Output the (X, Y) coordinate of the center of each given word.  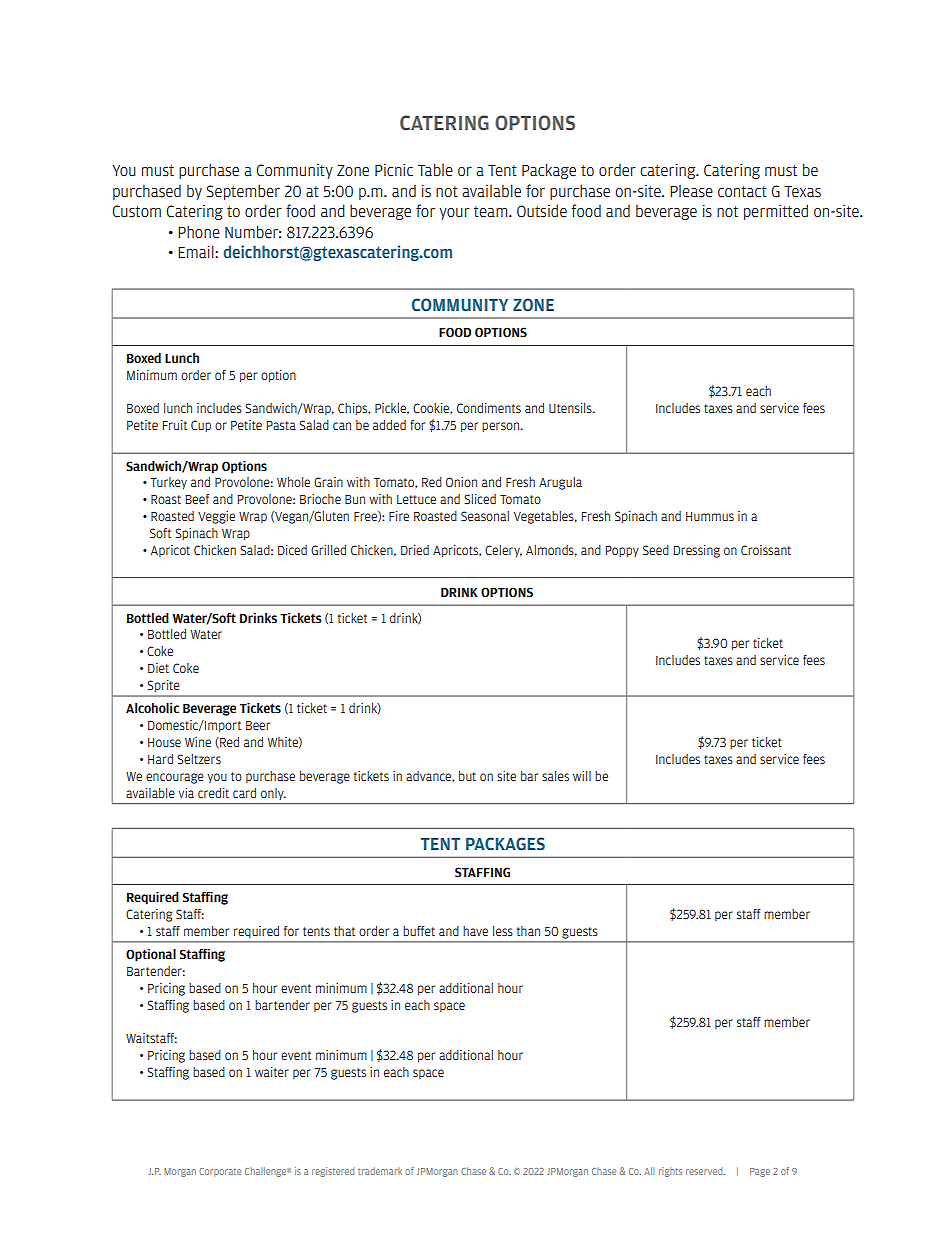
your (455, 214)
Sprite (163, 686)
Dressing (697, 551)
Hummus (710, 516)
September (243, 192)
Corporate (220, 1172)
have (475, 931)
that (344, 931)
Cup (201, 426)
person (502, 427)
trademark (380, 1171)
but (467, 776)
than (528, 931)
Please (691, 191)
